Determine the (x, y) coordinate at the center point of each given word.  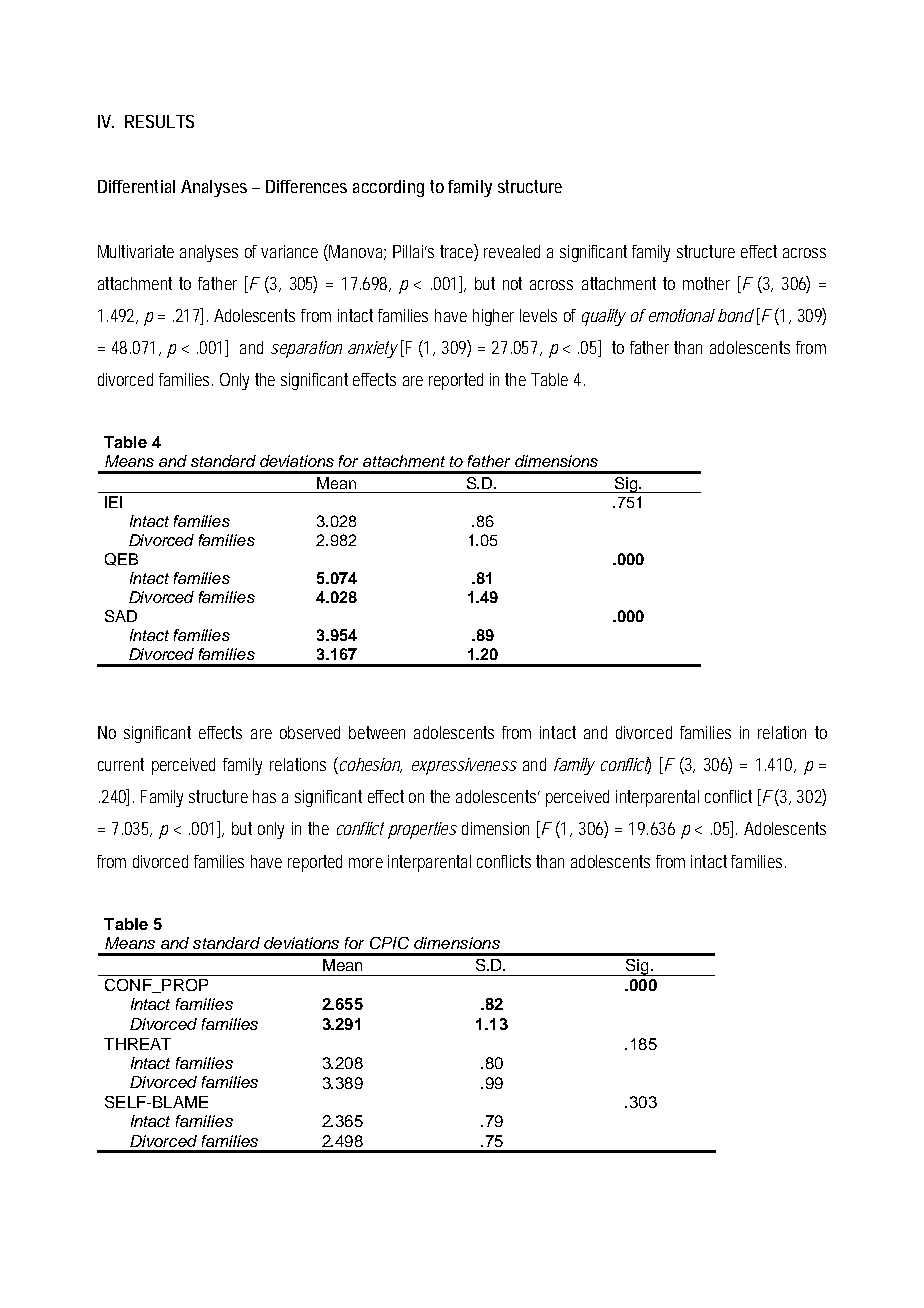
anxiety (373, 349)
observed (310, 732)
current (121, 764)
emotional (680, 315)
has (264, 796)
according (388, 188)
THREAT (137, 1044)
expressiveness (464, 766)
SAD (121, 616)
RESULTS (159, 121)
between (377, 732)
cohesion (369, 765)
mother (706, 283)
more (366, 863)
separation (306, 349)
